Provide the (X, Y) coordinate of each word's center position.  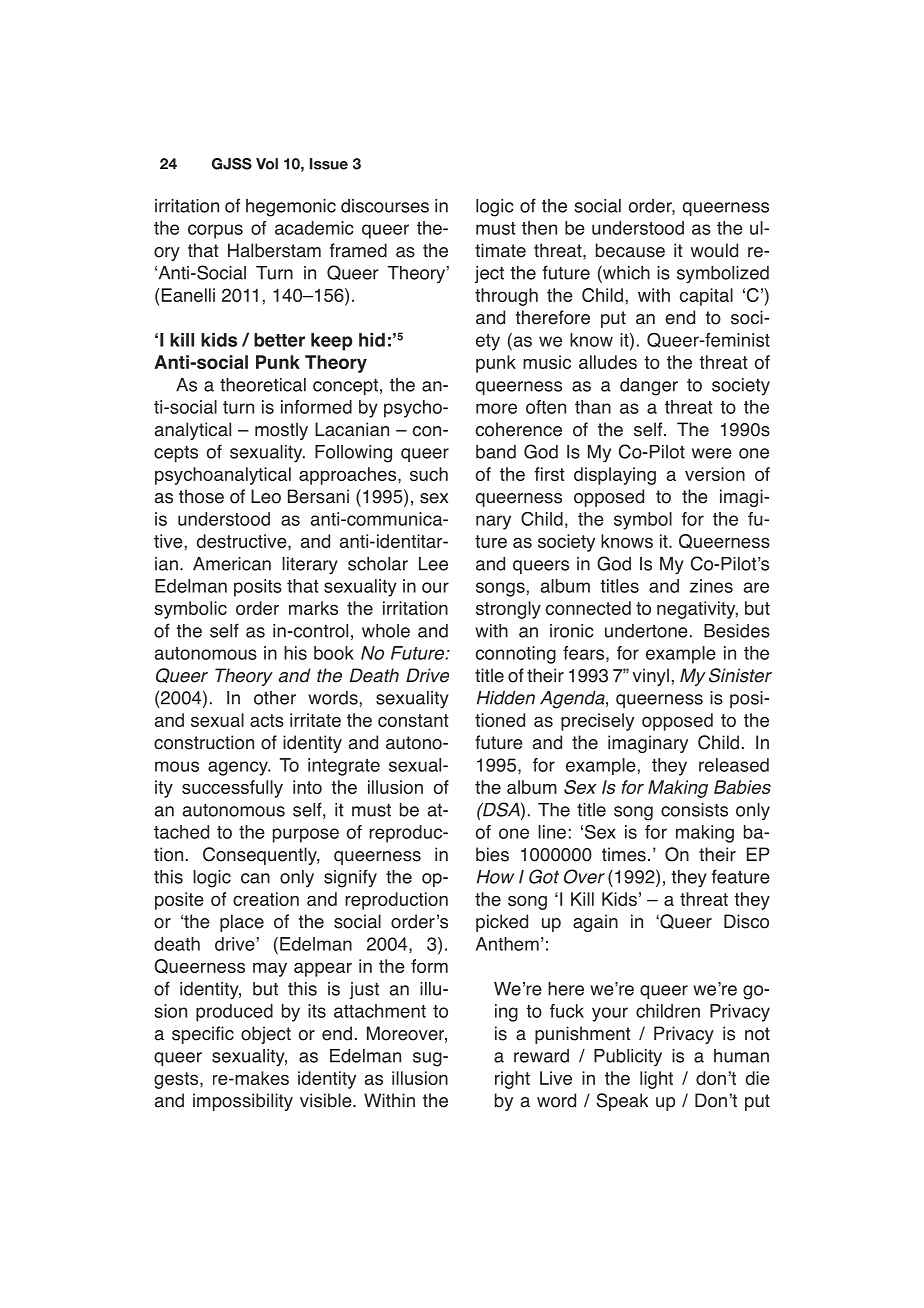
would (714, 250)
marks (313, 608)
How (495, 877)
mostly (281, 431)
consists (694, 810)
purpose (306, 835)
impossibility (243, 1102)
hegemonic (291, 208)
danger (649, 387)
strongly (508, 610)
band (496, 452)
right (512, 1080)
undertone (646, 631)
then (539, 228)
